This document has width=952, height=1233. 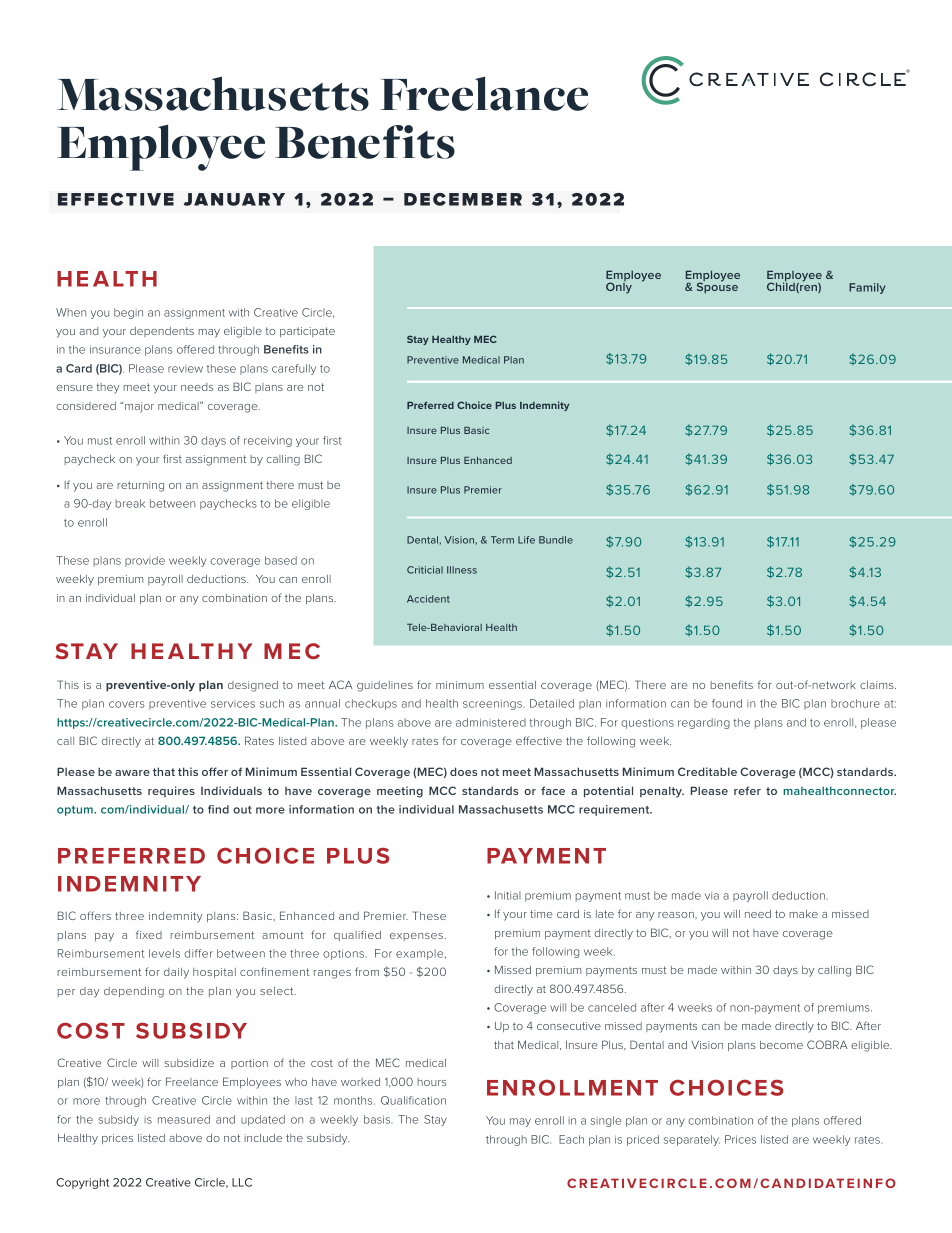 What do you see at coordinates (571, 1139) in the document?
I see `Each` at bounding box center [571, 1139].
